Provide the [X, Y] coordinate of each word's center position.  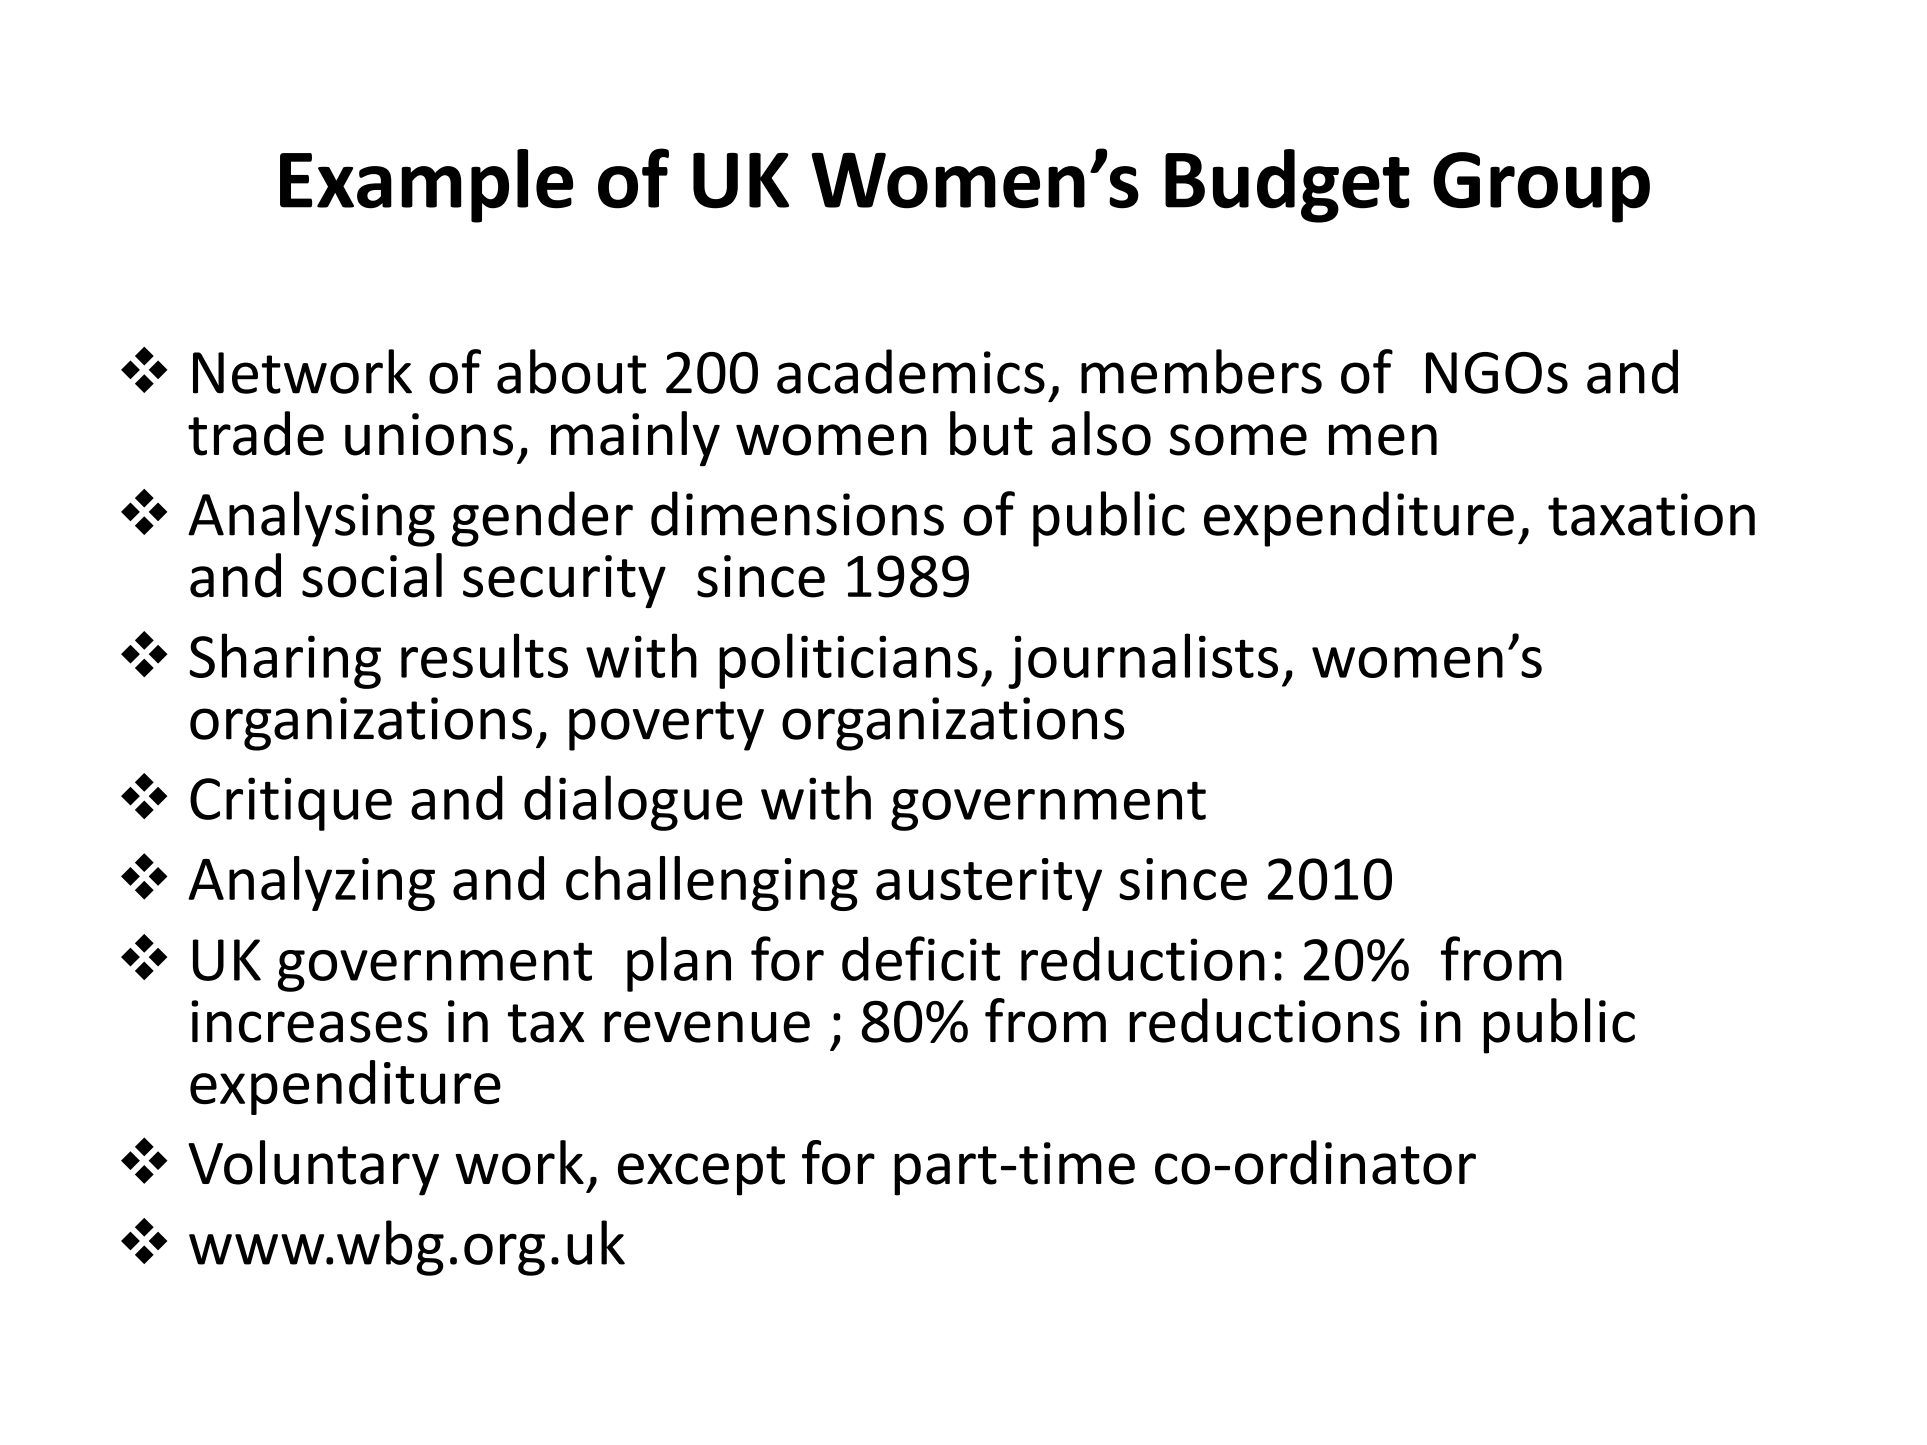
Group [1541, 187]
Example [426, 186]
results [484, 655]
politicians [848, 661]
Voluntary [313, 1168]
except [701, 1171]
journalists [1143, 661]
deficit [921, 958]
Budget [1287, 186]
